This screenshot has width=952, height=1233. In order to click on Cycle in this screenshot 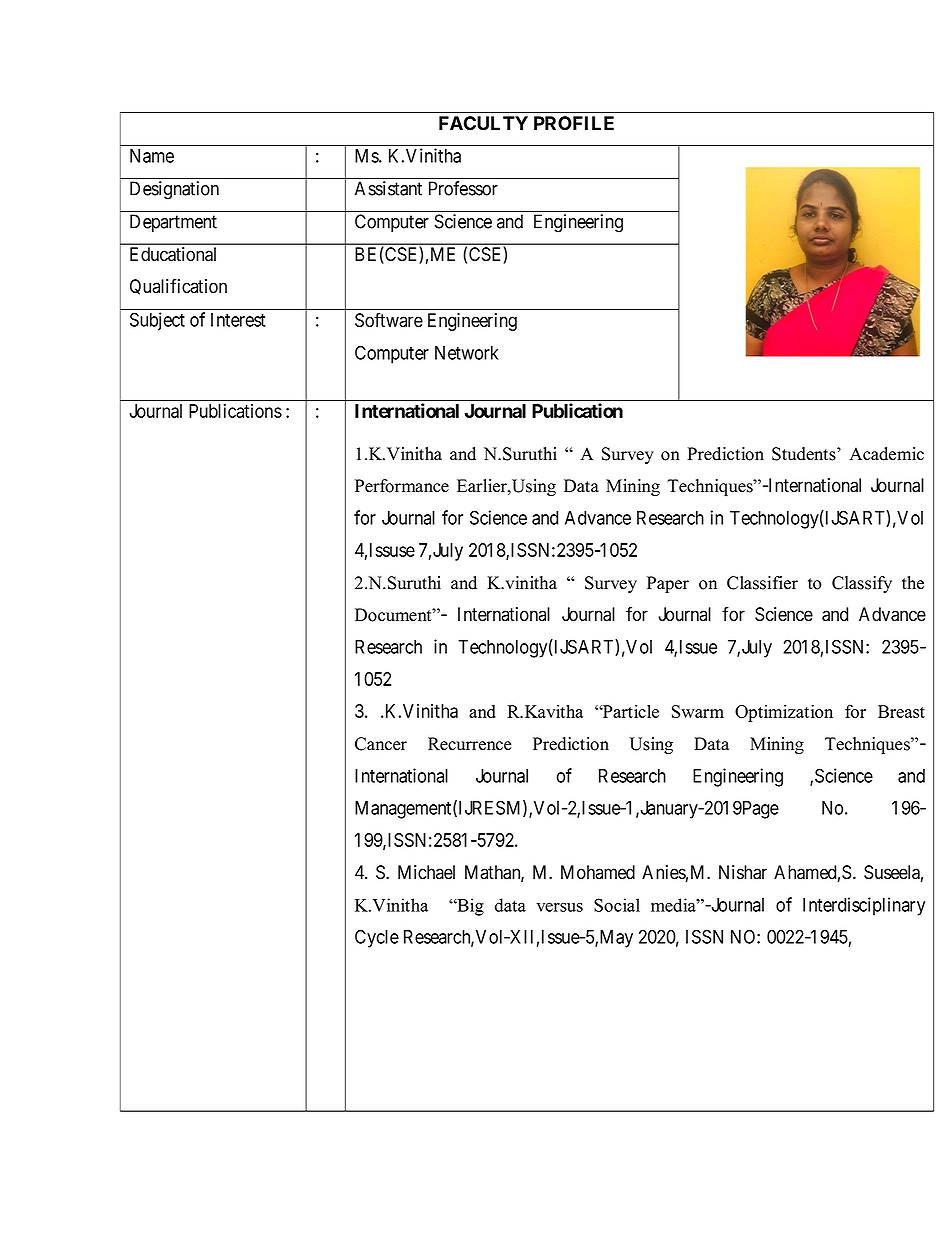, I will do `click(377, 938)`.
